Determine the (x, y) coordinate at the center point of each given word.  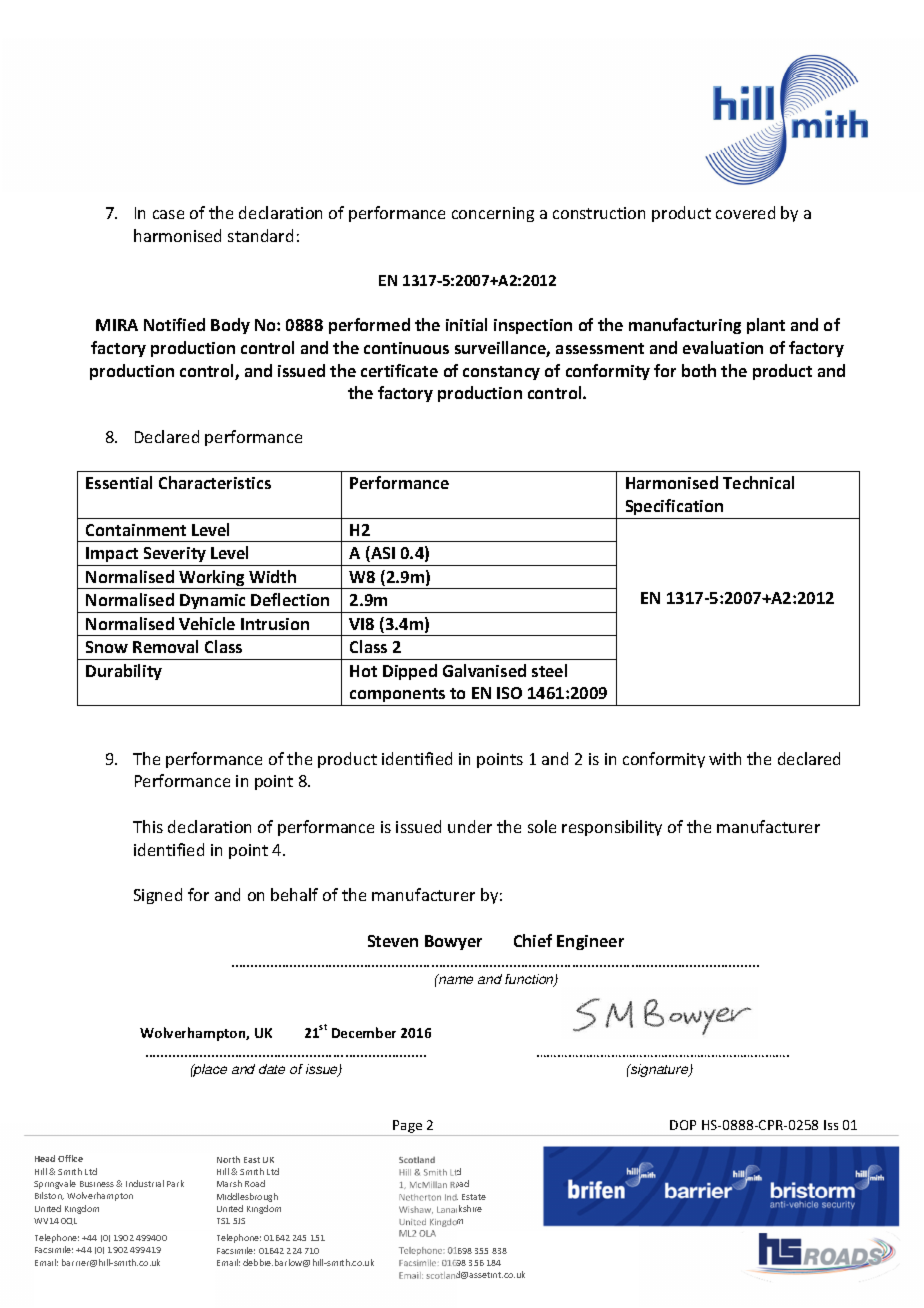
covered (745, 212)
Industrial (145, 1183)
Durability (124, 672)
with (725, 758)
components (398, 697)
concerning (493, 214)
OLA (427, 1233)
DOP (683, 1125)
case (168, 214)
